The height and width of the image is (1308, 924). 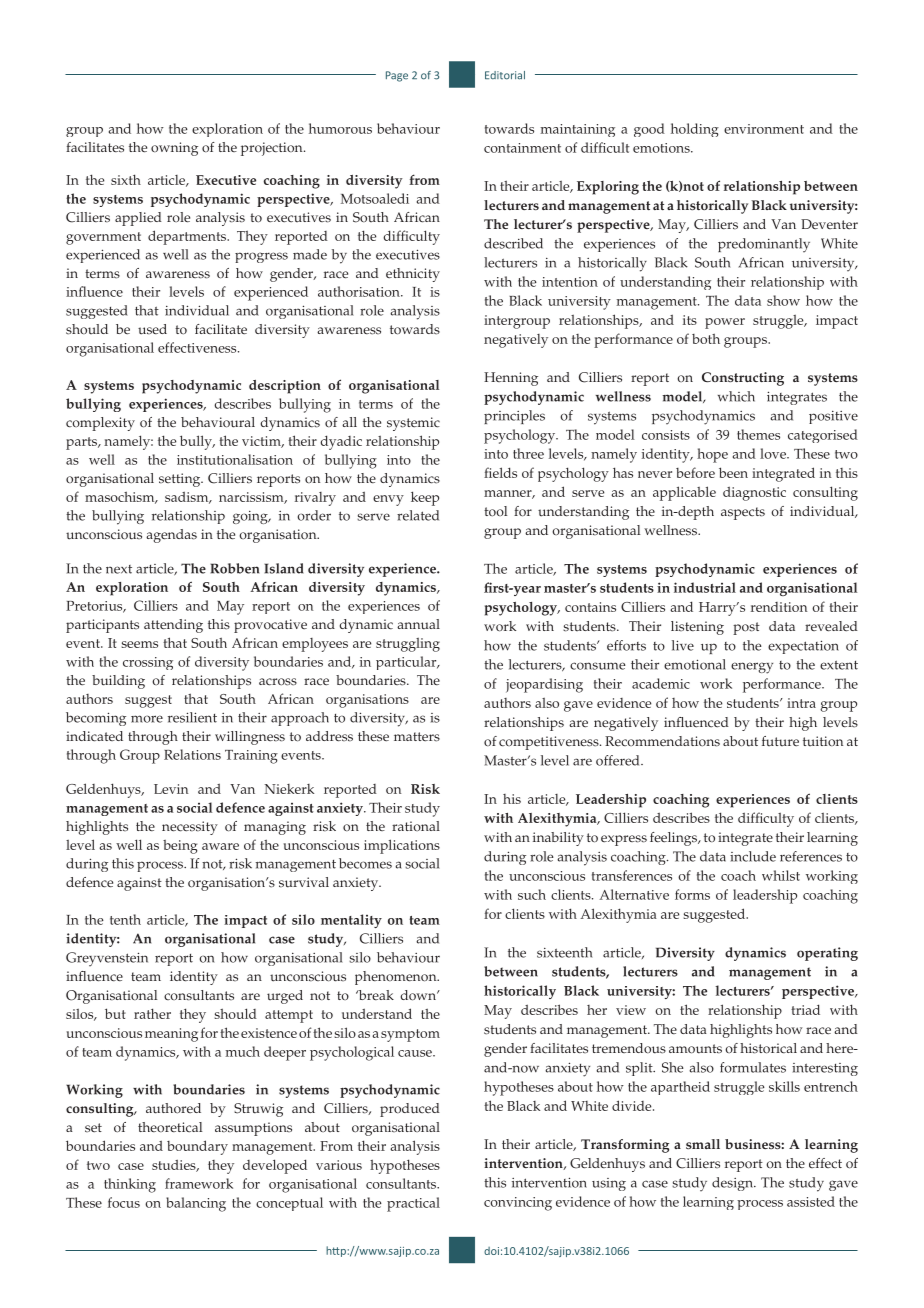 I want to click on rational, so click(x=416, y=826).
